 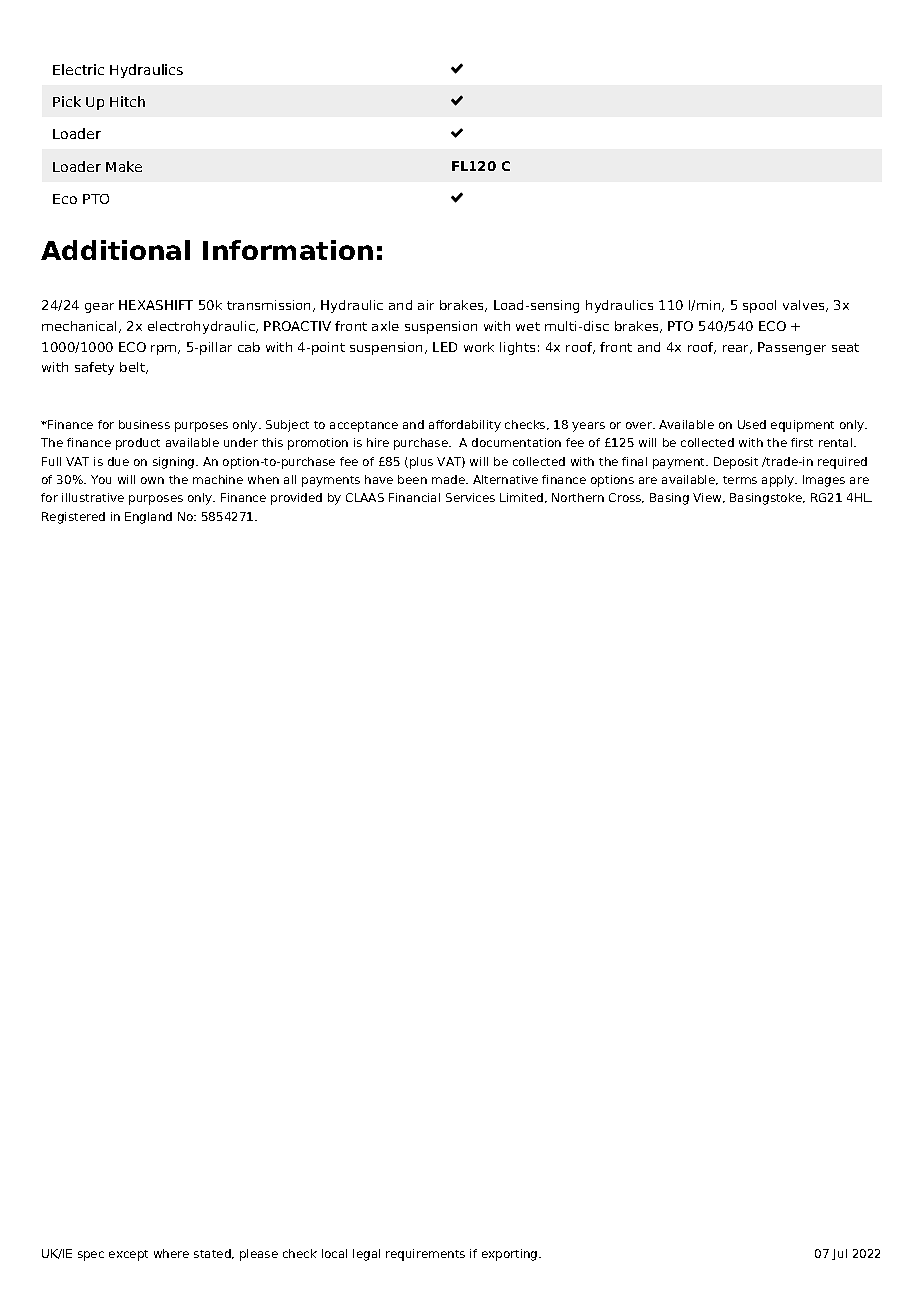 What do you see at coordinates (449, 479) in the screenshot?
I see `made` at bounding box center [449, 479].
